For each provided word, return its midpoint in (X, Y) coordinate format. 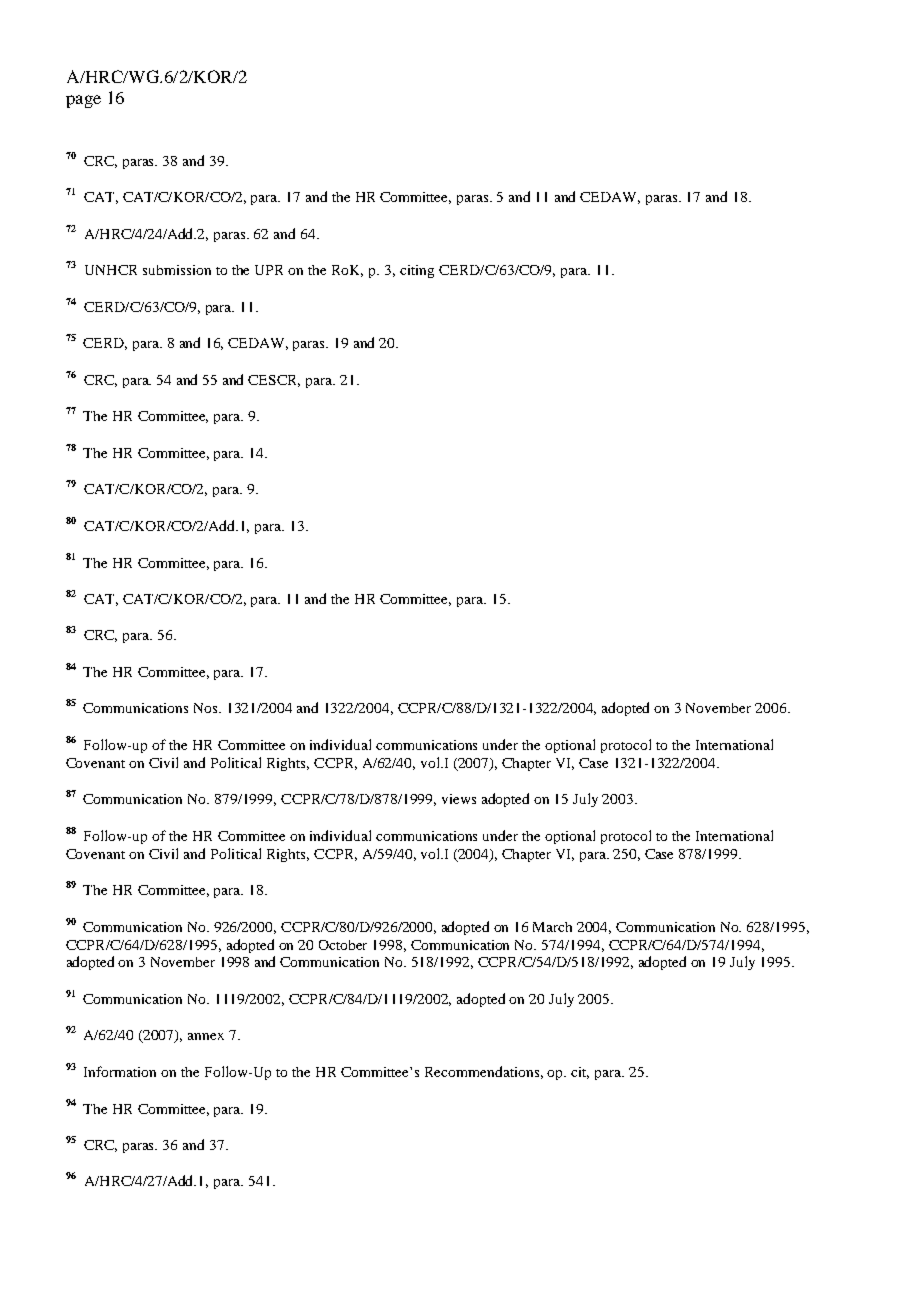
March (552, 927)
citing (417, 271)
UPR (269, 270)
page (83, 101)
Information (120, 1071)
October (343, 945)
